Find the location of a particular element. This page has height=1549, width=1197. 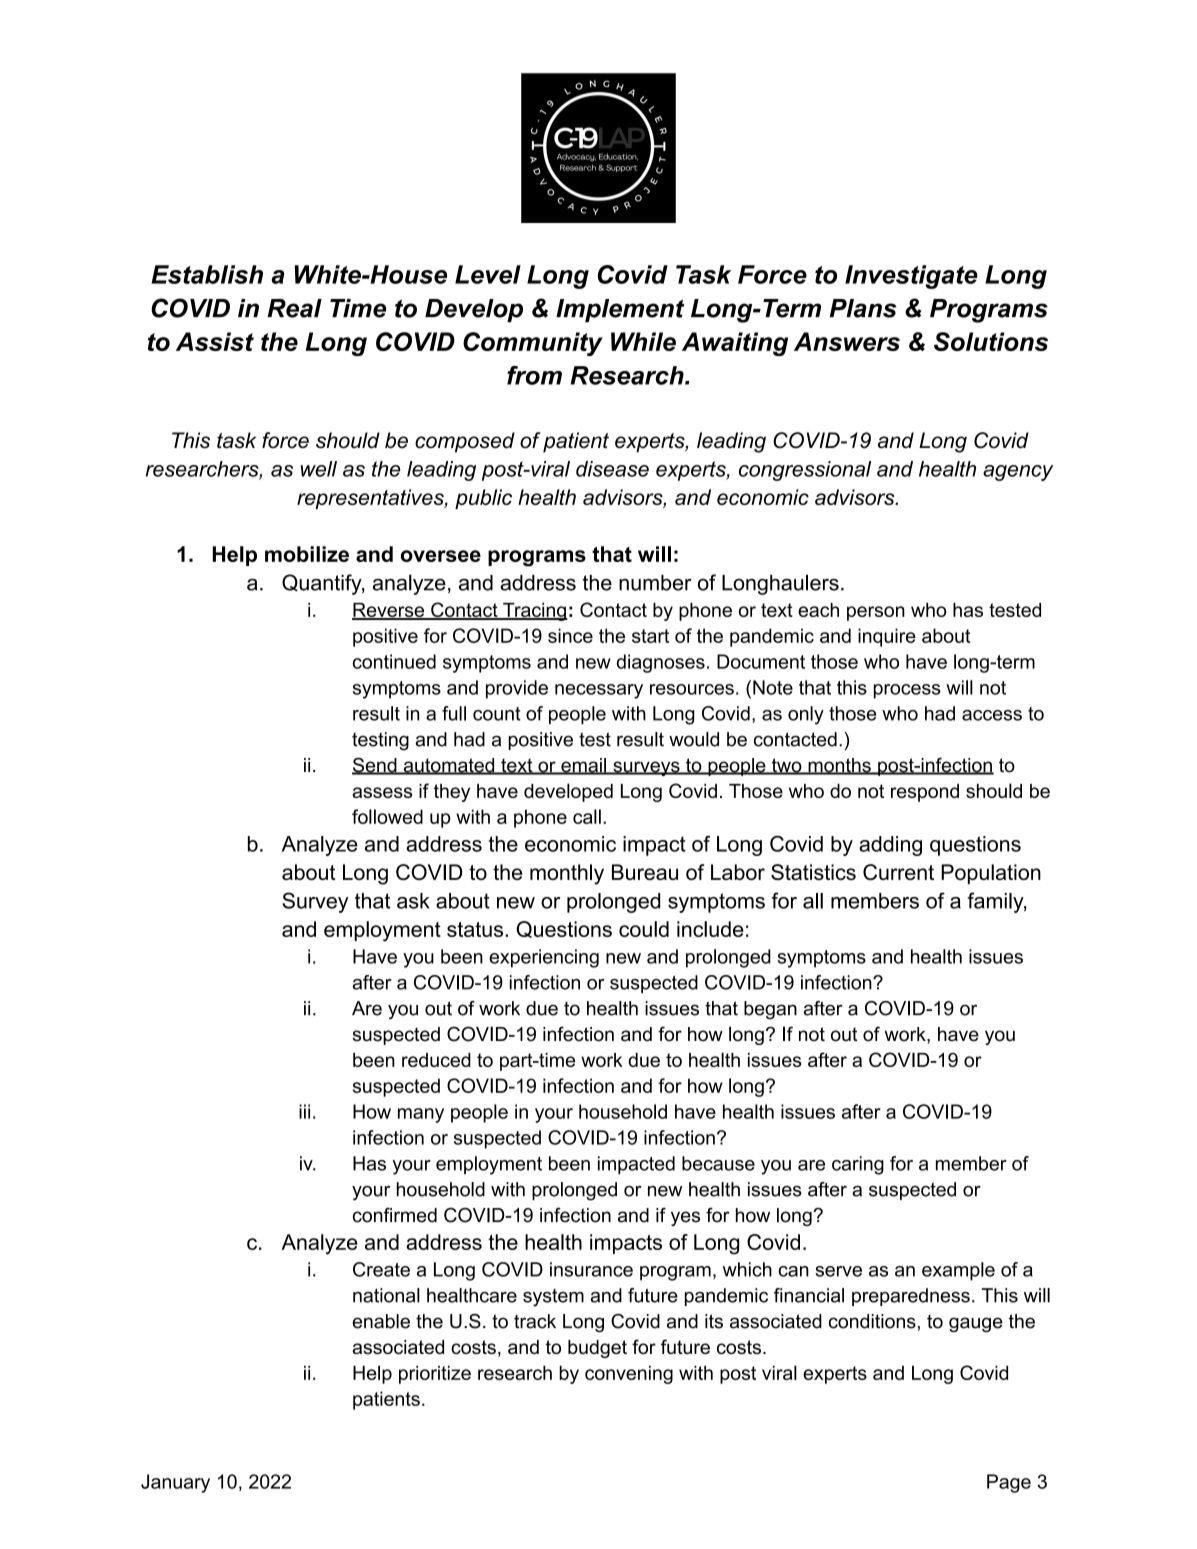

Real is located at coordinates (295, 308).
